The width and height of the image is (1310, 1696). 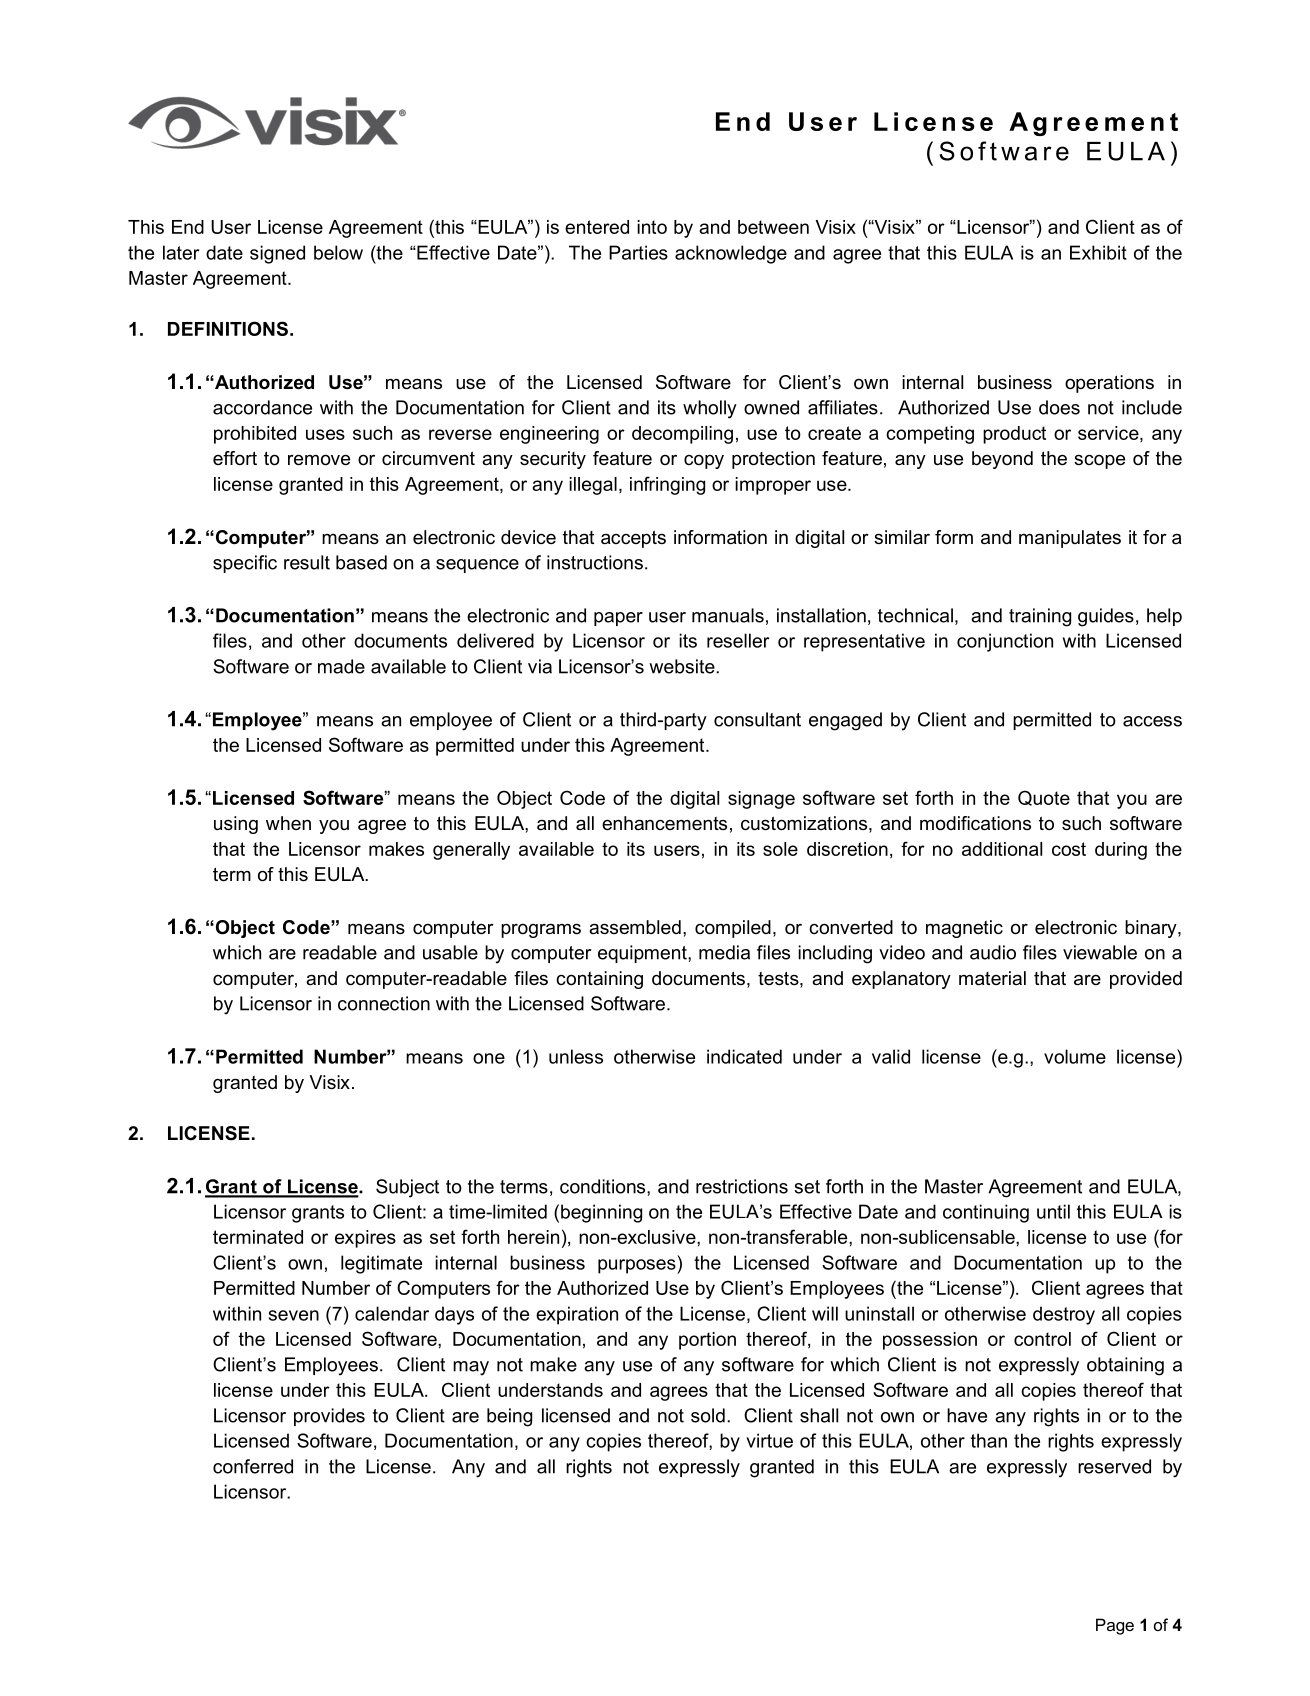 I want to click on Page, so click(x=1115, y=1626).
